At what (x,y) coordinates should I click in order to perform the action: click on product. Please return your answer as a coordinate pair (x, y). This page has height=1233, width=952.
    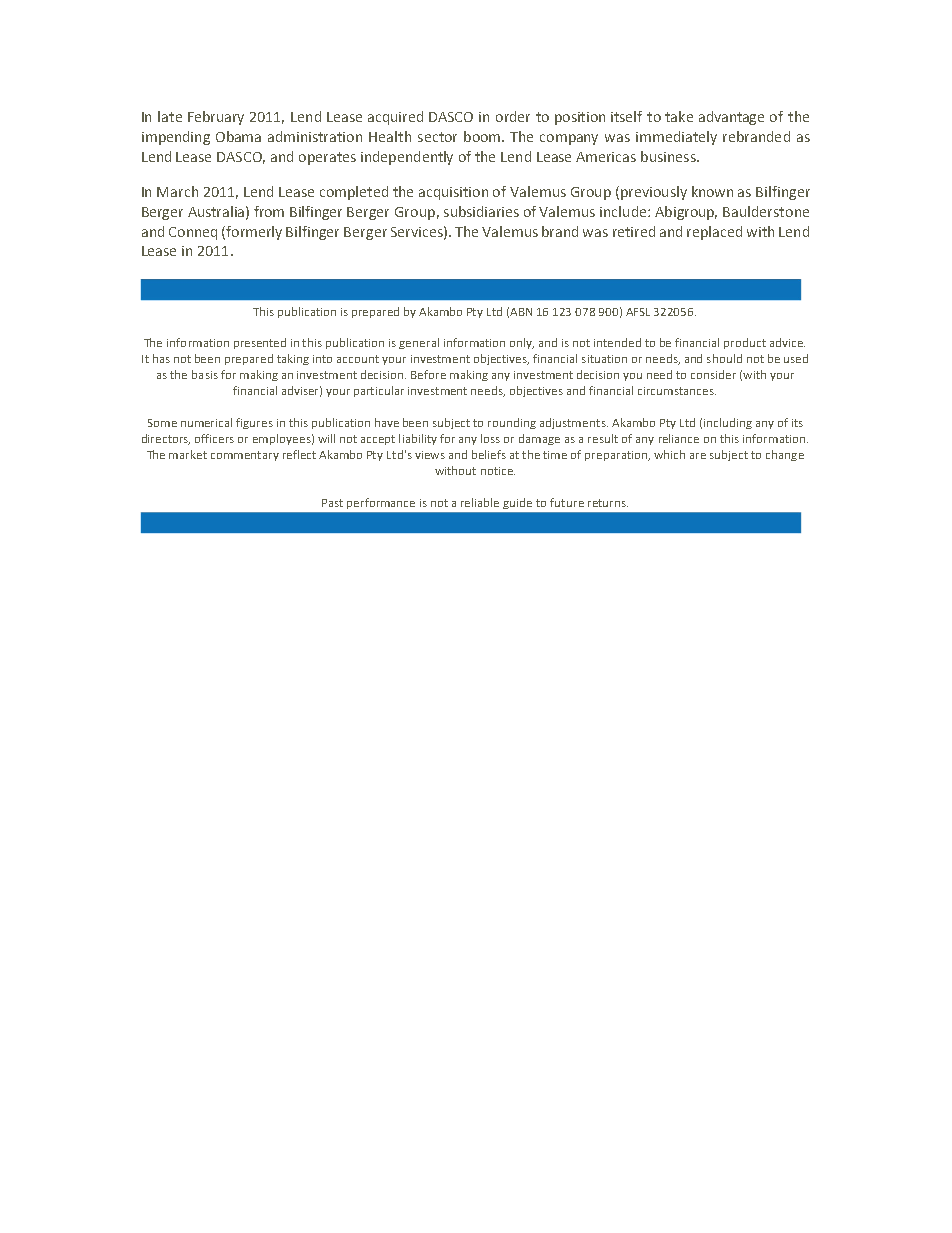
    Looking at the image, I should click on (745, 343).
